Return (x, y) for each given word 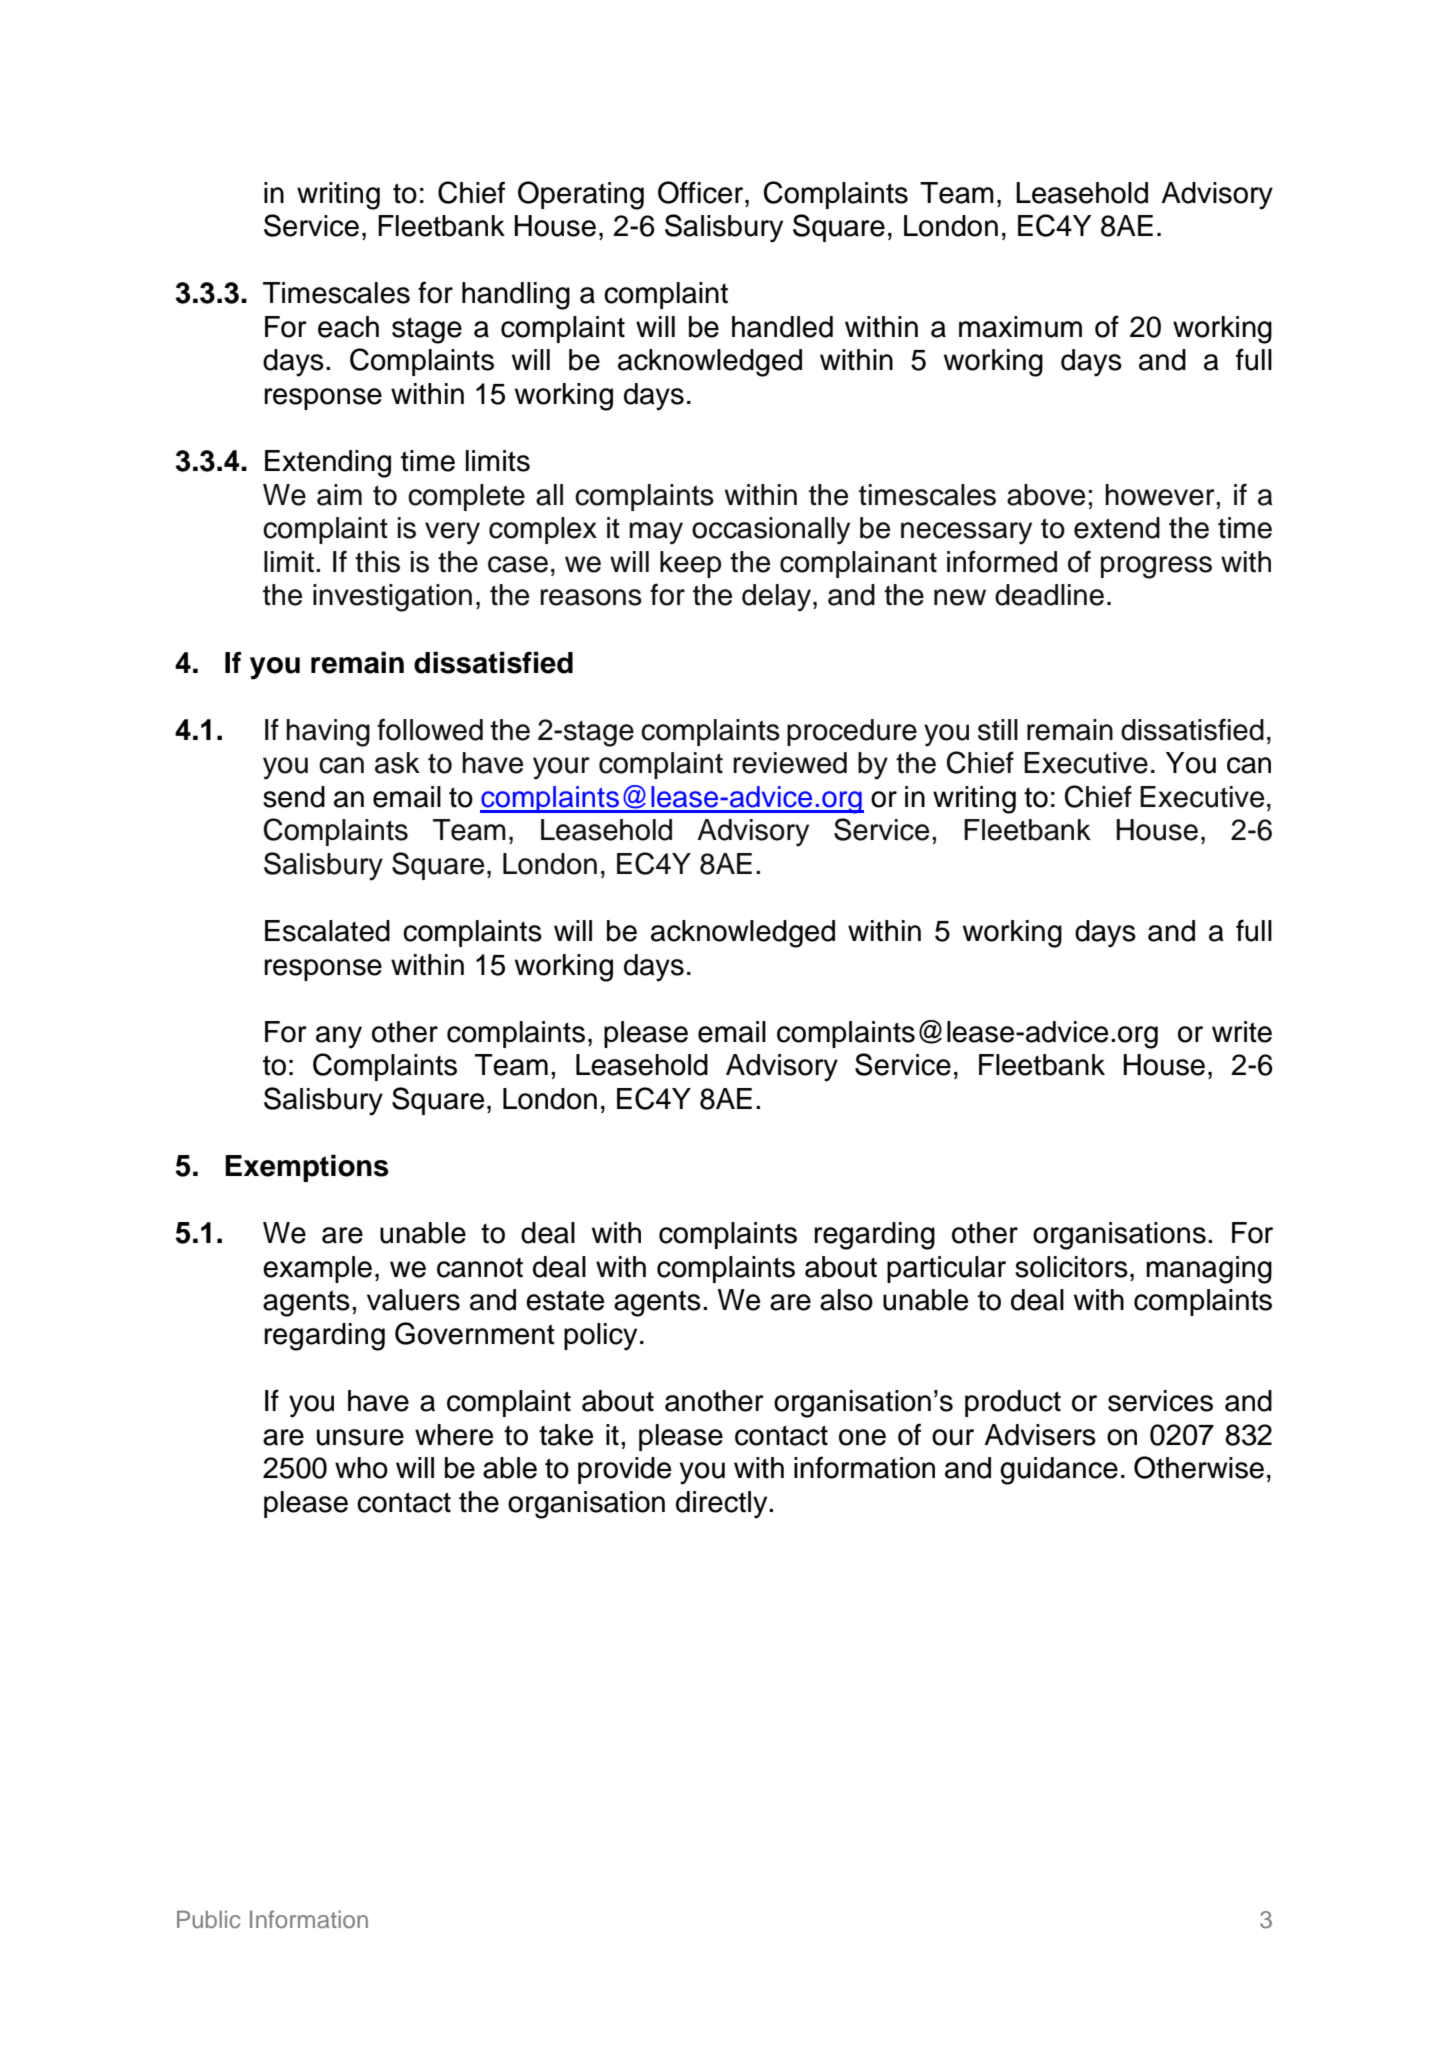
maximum (1020, 327)
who (361, 1468)
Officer (702, 192)
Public (209, 1919)
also (846, 1300)
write (1242, 1032)
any (339, 1037)
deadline (1049, 595)
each (348, 327)
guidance (1059, 1471)
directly (723, 1505)
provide (624, 1470)
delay (778, 598)
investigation (392, 598)
